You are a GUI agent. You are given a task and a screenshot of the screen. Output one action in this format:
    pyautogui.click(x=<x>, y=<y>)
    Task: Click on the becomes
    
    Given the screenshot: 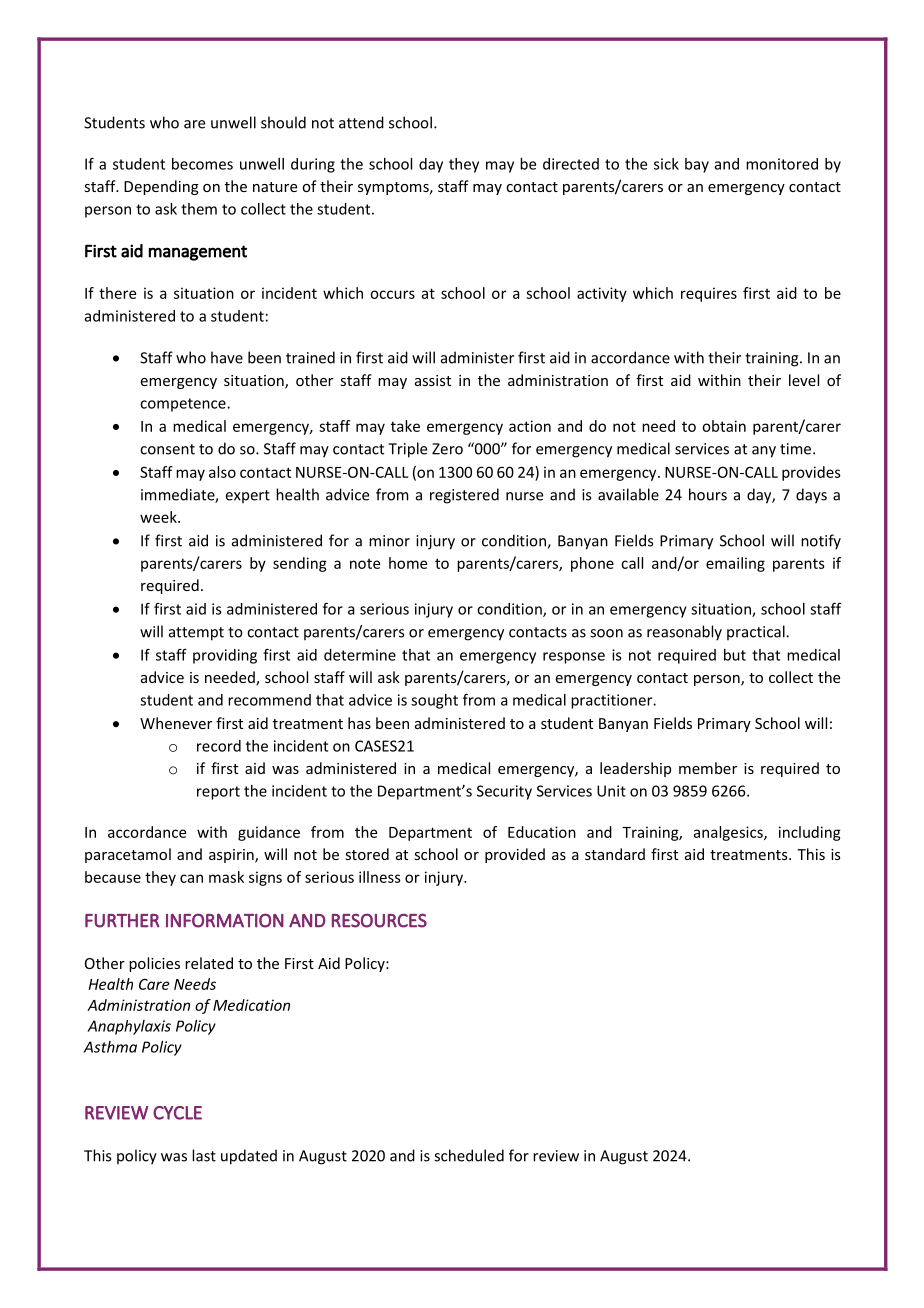 What is the action you would take?
    pyautogui.click(x=202, y=164)
